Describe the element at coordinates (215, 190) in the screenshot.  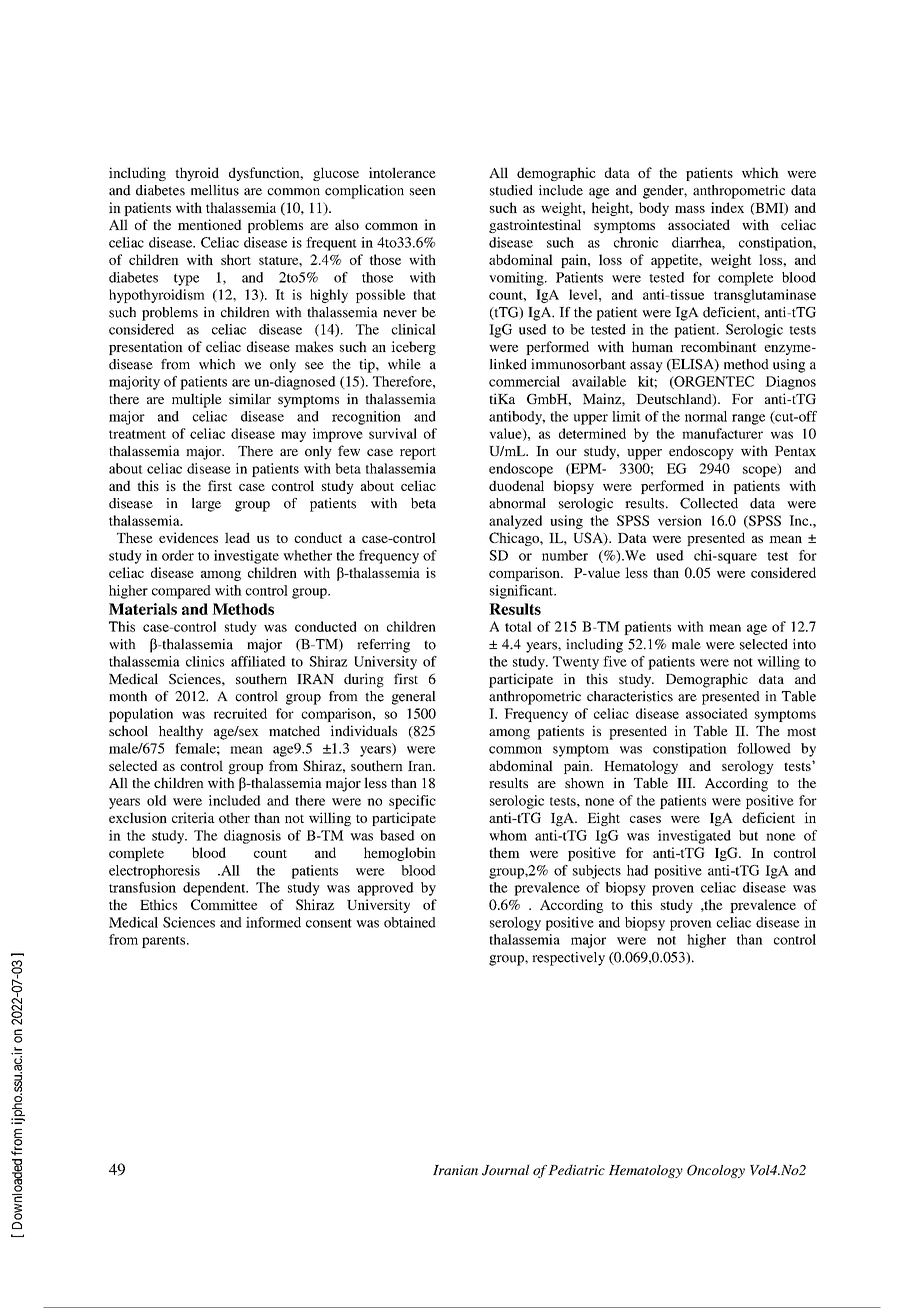
I see `mellitus` at that location.
